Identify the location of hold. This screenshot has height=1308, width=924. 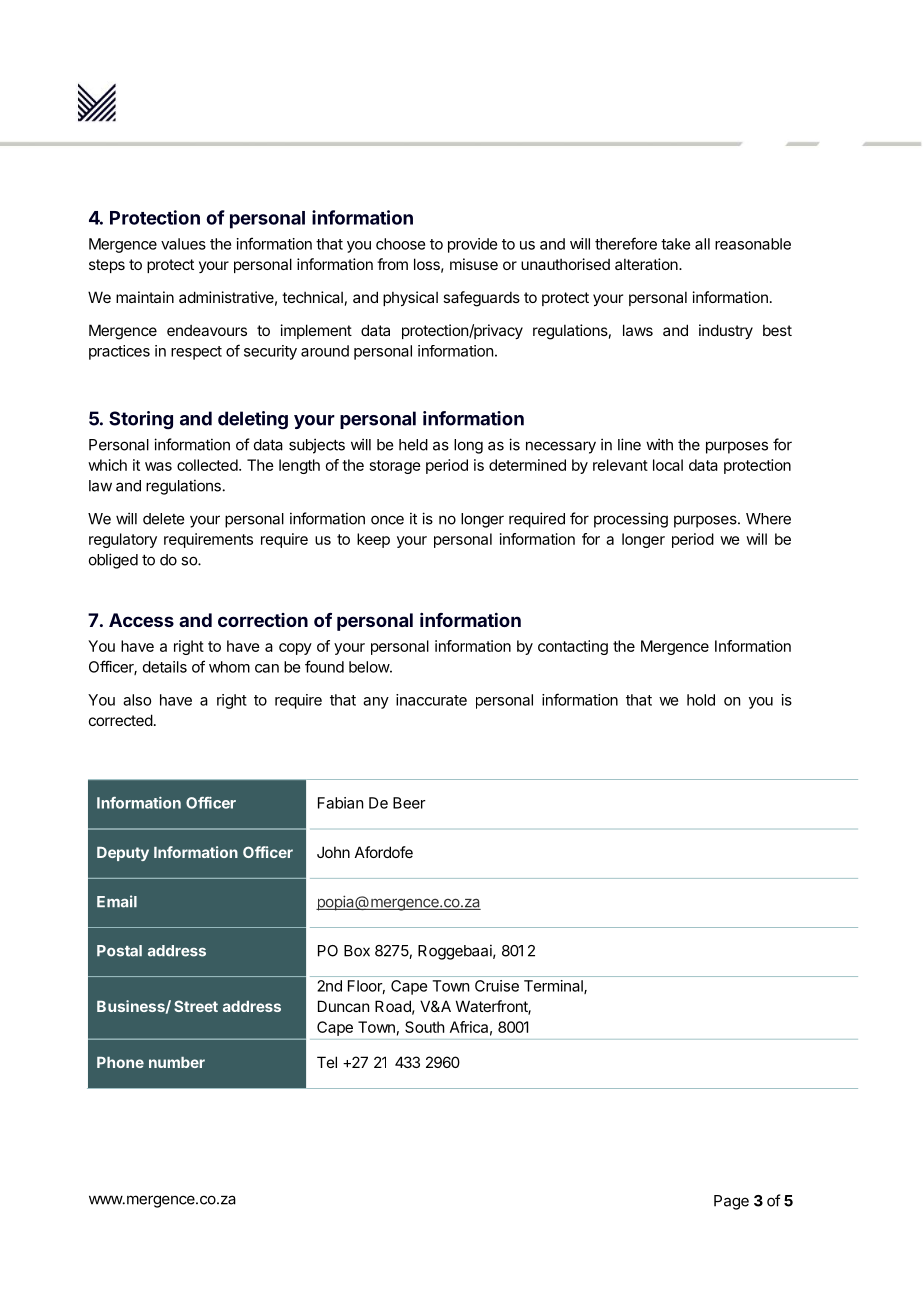
(701, 700).
